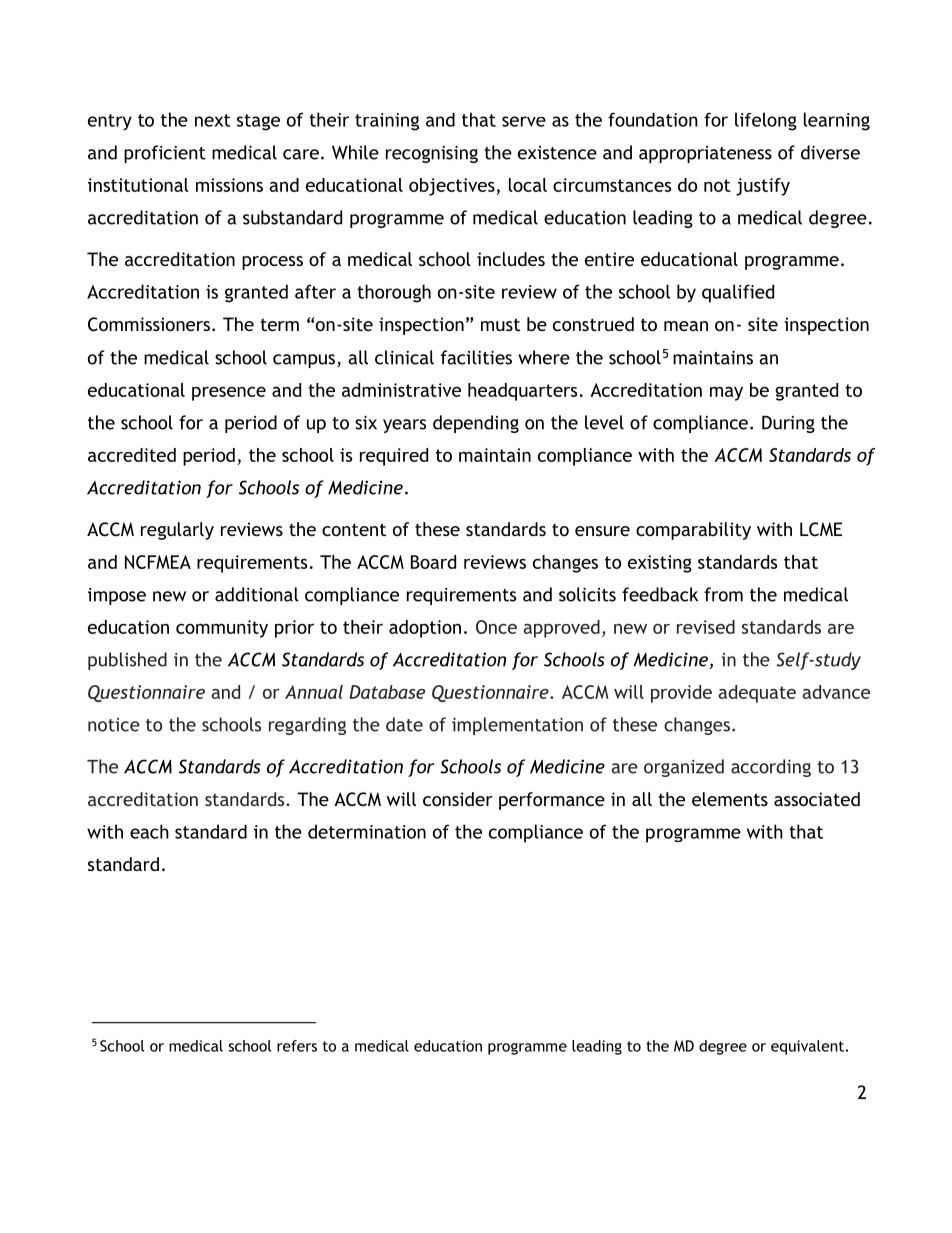 The width and height of the screenshot is (952, 1233). What do you see at coordinates (433, 562) in the screenshot?
I see `Board` at bounding box center [433, 562].
